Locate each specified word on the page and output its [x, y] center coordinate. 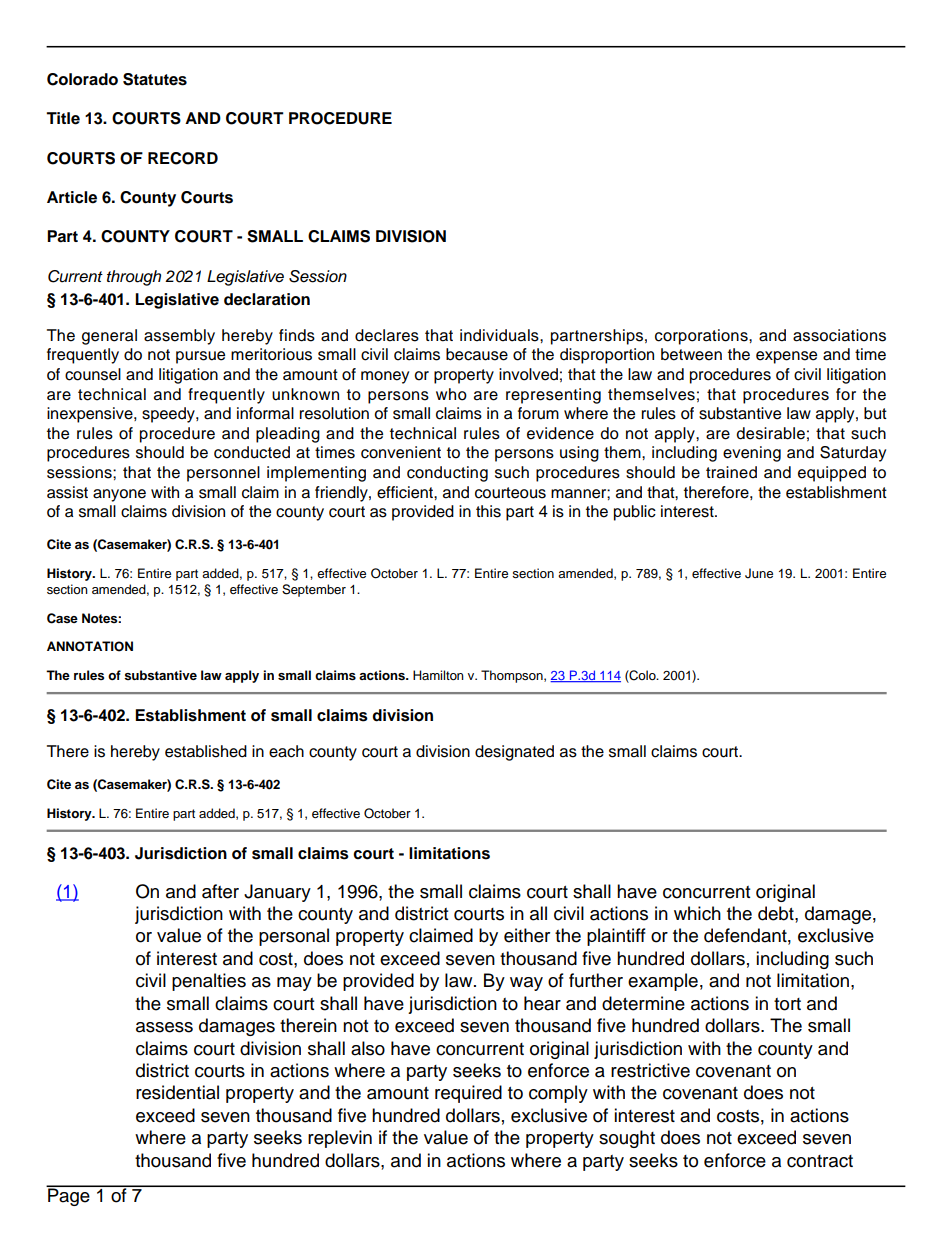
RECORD [183, 158]
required [468, 1094]
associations [839, 335]
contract [820, 1161]
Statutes [155, 79]
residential [177, 1092]
